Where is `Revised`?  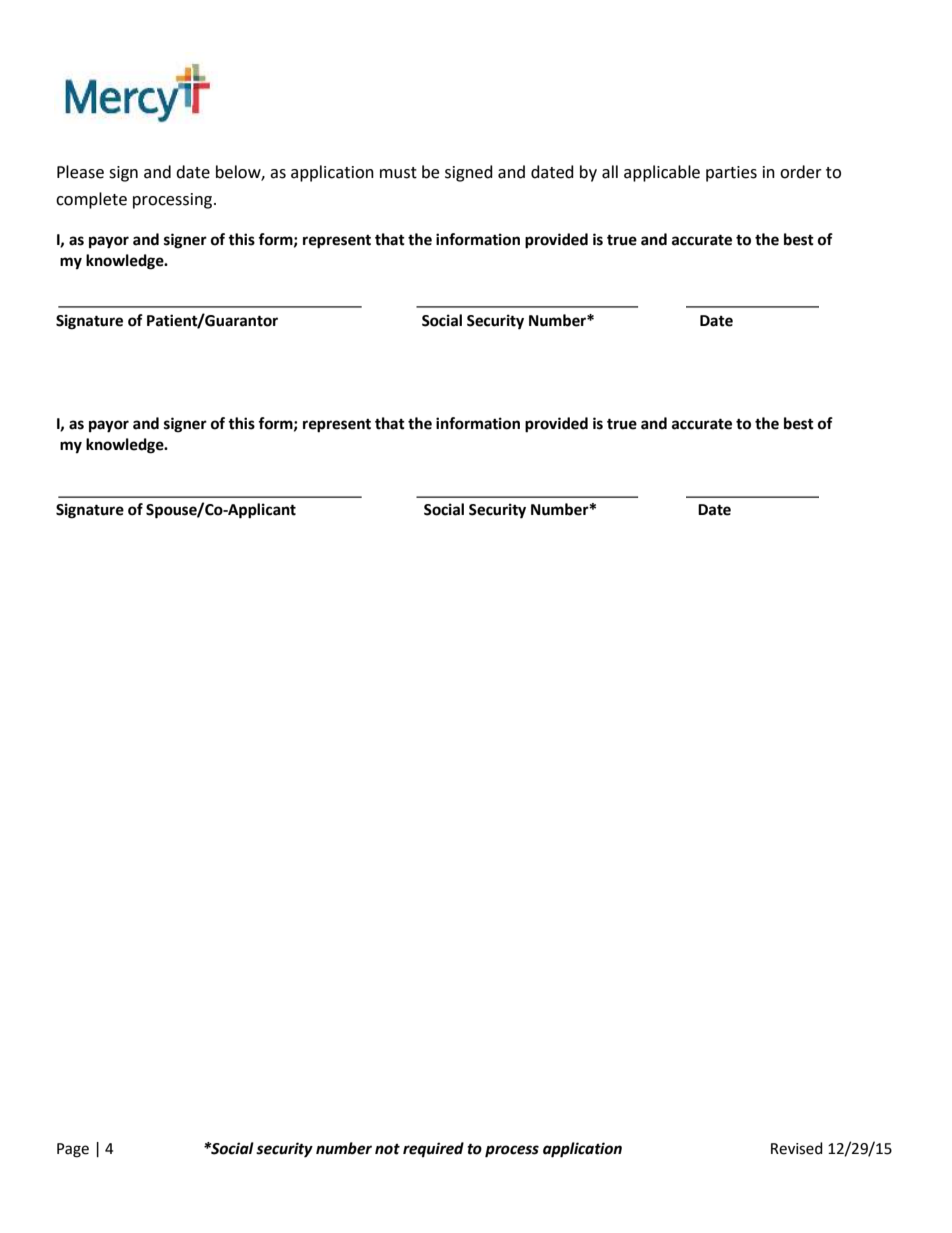 Revised is located at coordinates (797, 1148).
